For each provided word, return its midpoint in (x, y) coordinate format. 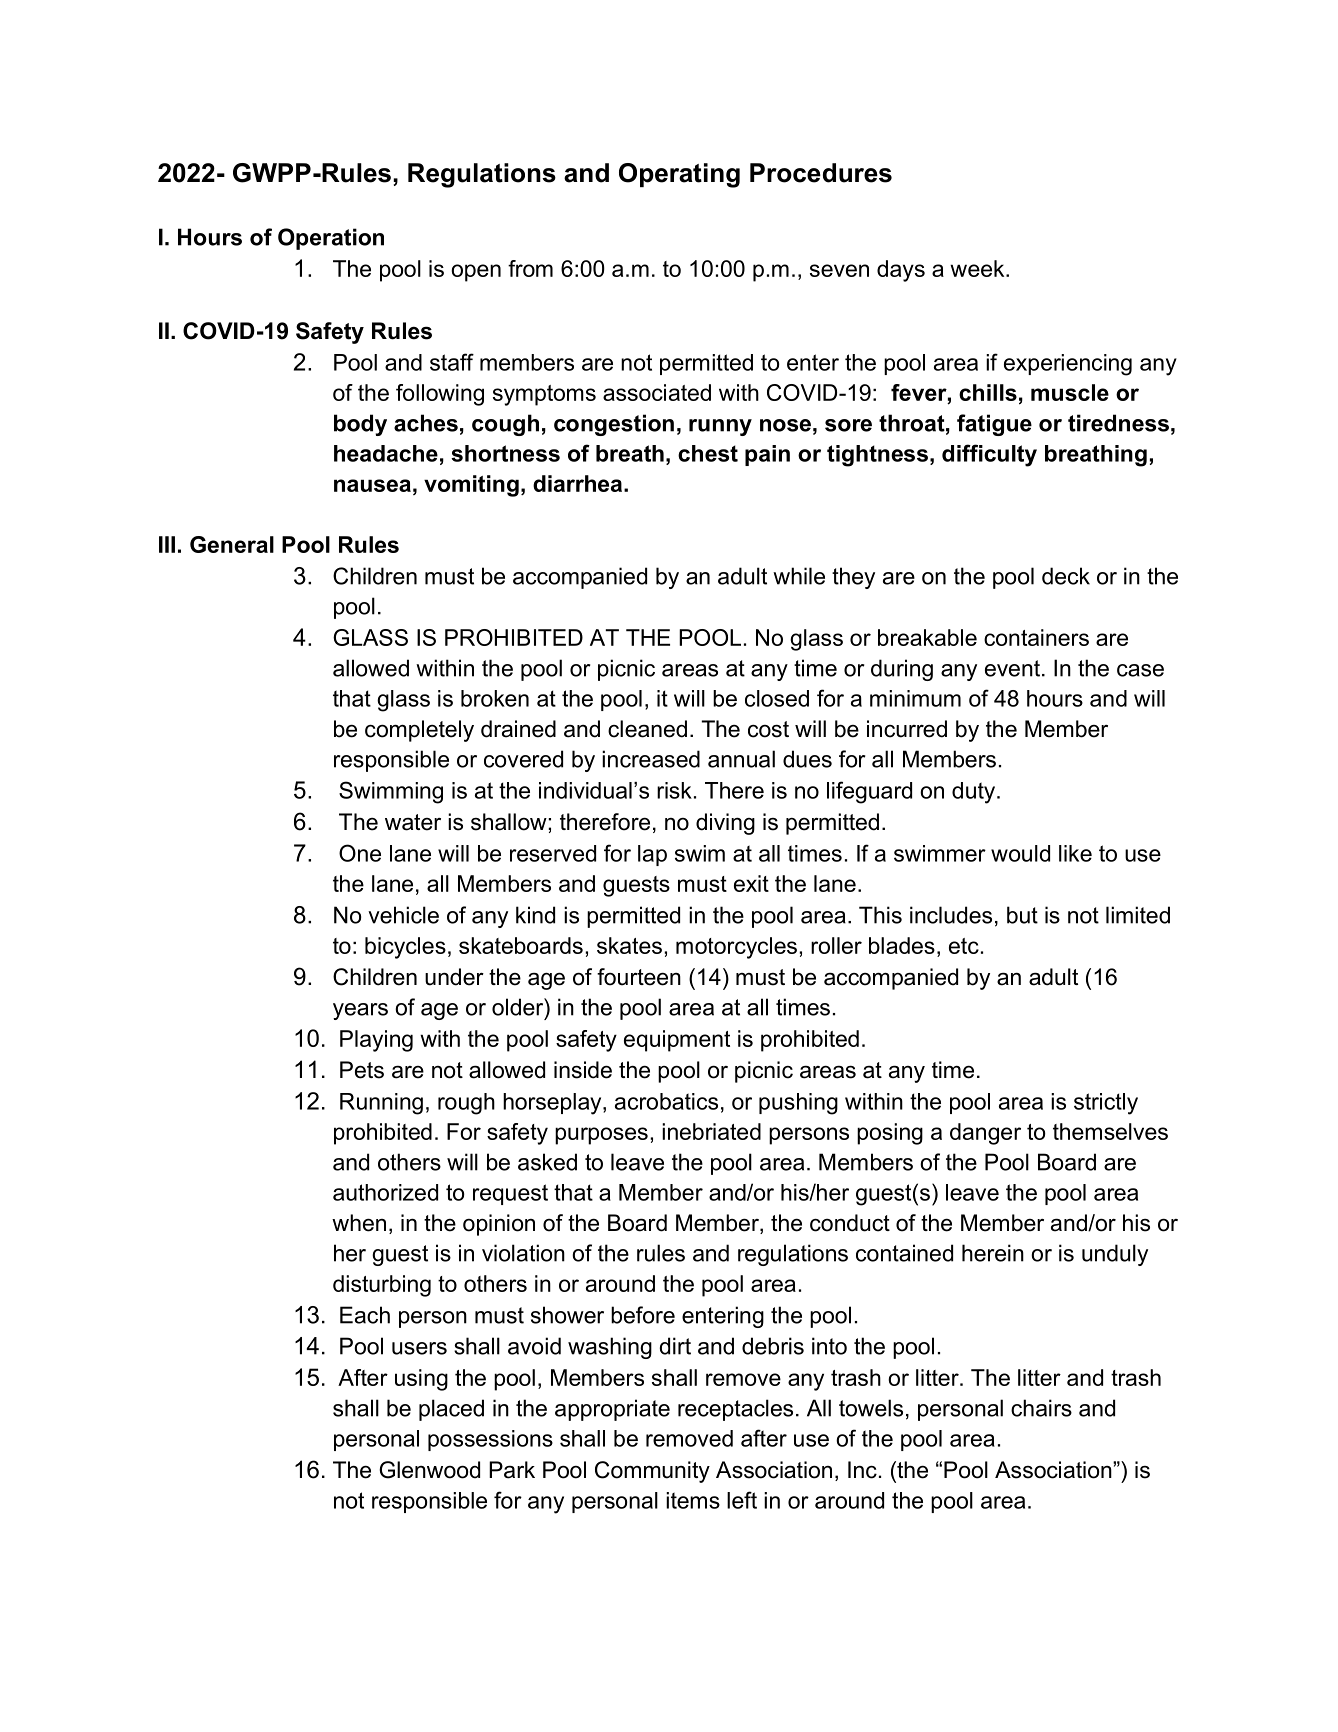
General (232, 544)
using (421, 1380)
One (360, 853)
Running (381, 1104)
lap (652, 855)
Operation (331, 239)
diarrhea (579, 483)
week (978, 268)
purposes (601, 1136)
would (1020, 853)
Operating (679, 175)
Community (652, 1472)
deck (1066, 576)
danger (985, 1134)
